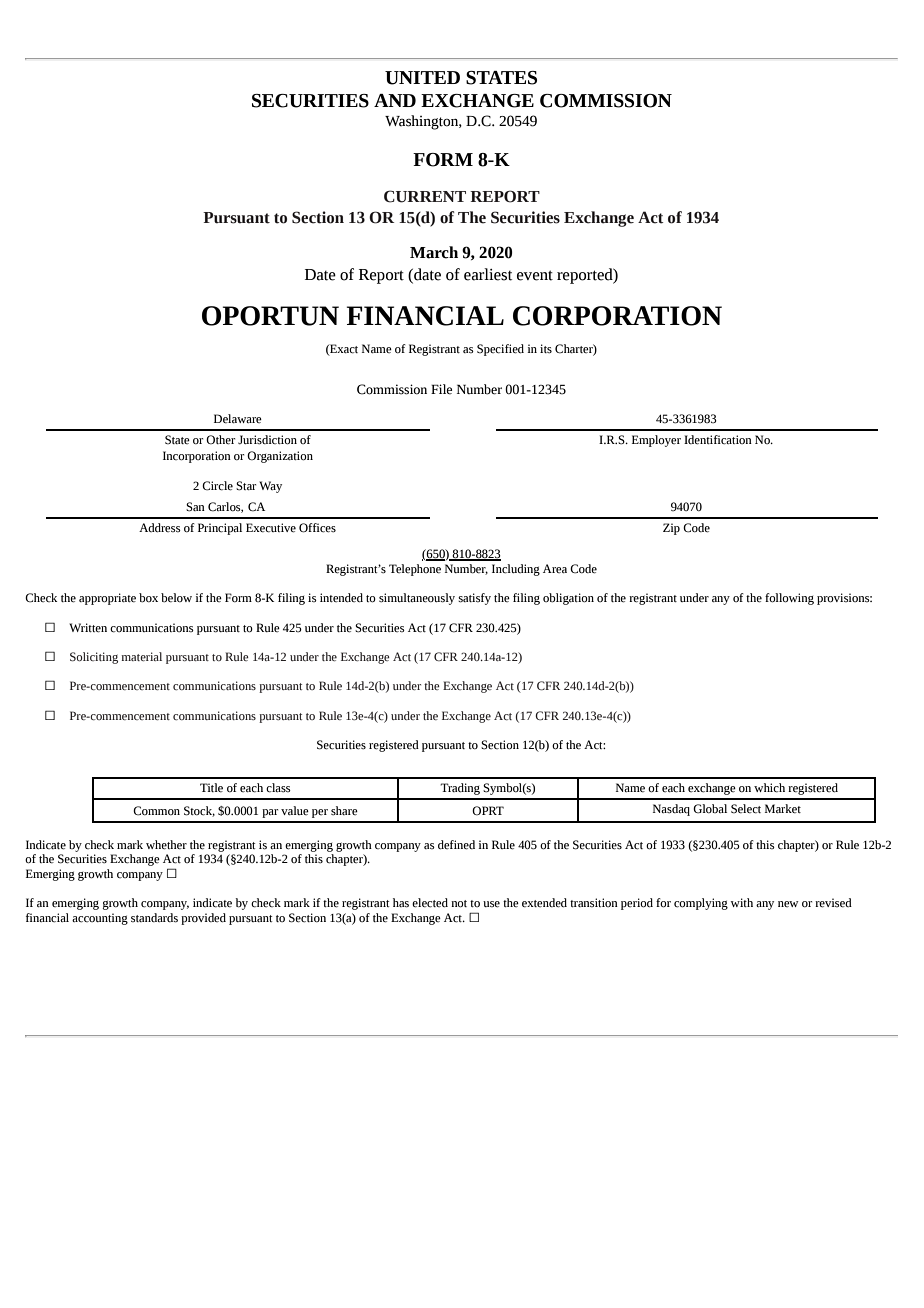  What do you see at coordinates (195, 507) in the screenshot?
I see `San` at bounding box center [195, 507].
